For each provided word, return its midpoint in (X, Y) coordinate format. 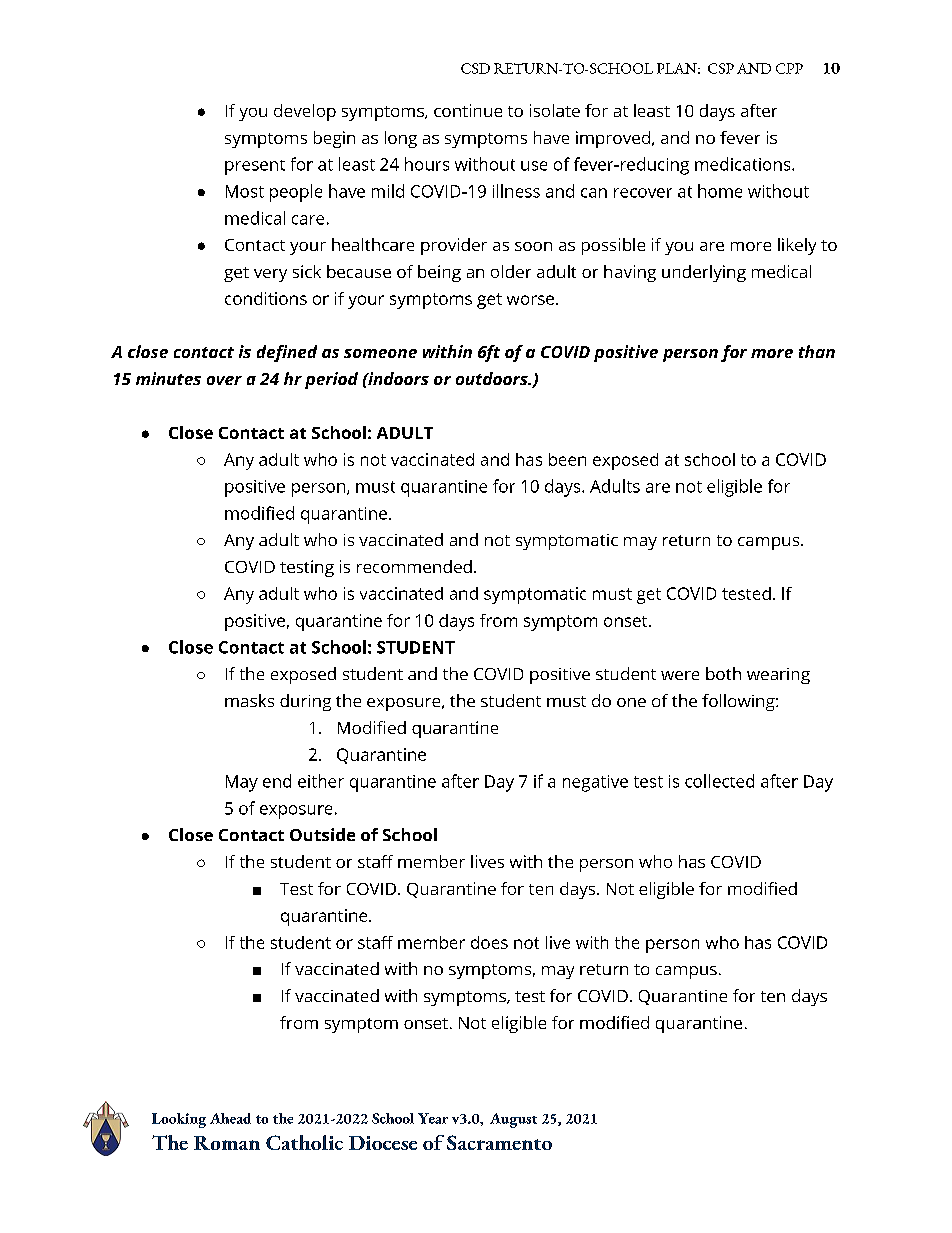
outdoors (493, 378)
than (817, 351)
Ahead (230, 1118)
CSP (721, 68)
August (513, 1120)
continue (468, 110)
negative (595, 783)
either (321, 781)
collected (719, 781)
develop (305, 112)
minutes (168, 378)
